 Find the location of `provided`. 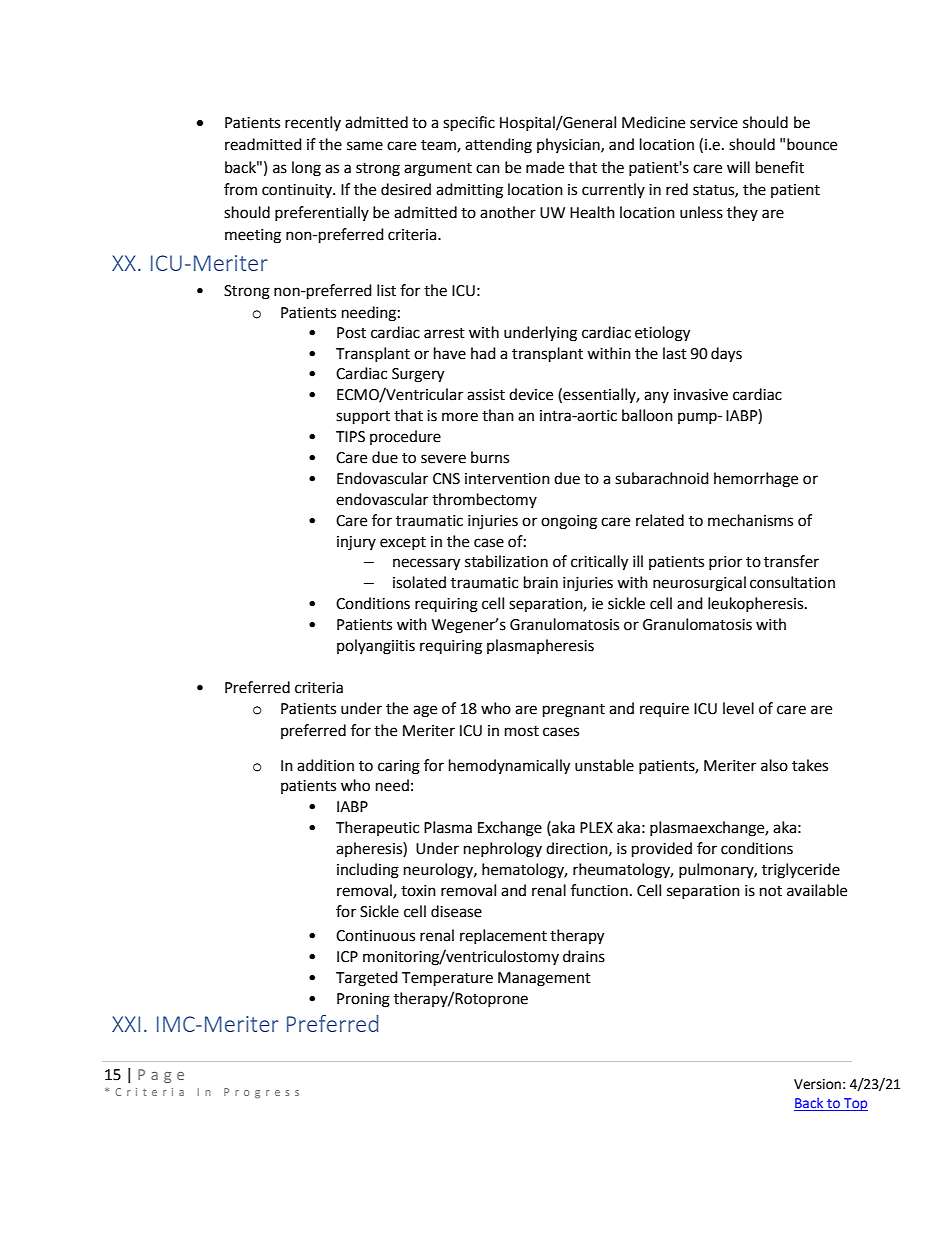

provided is located at coordinates (662, 850).
